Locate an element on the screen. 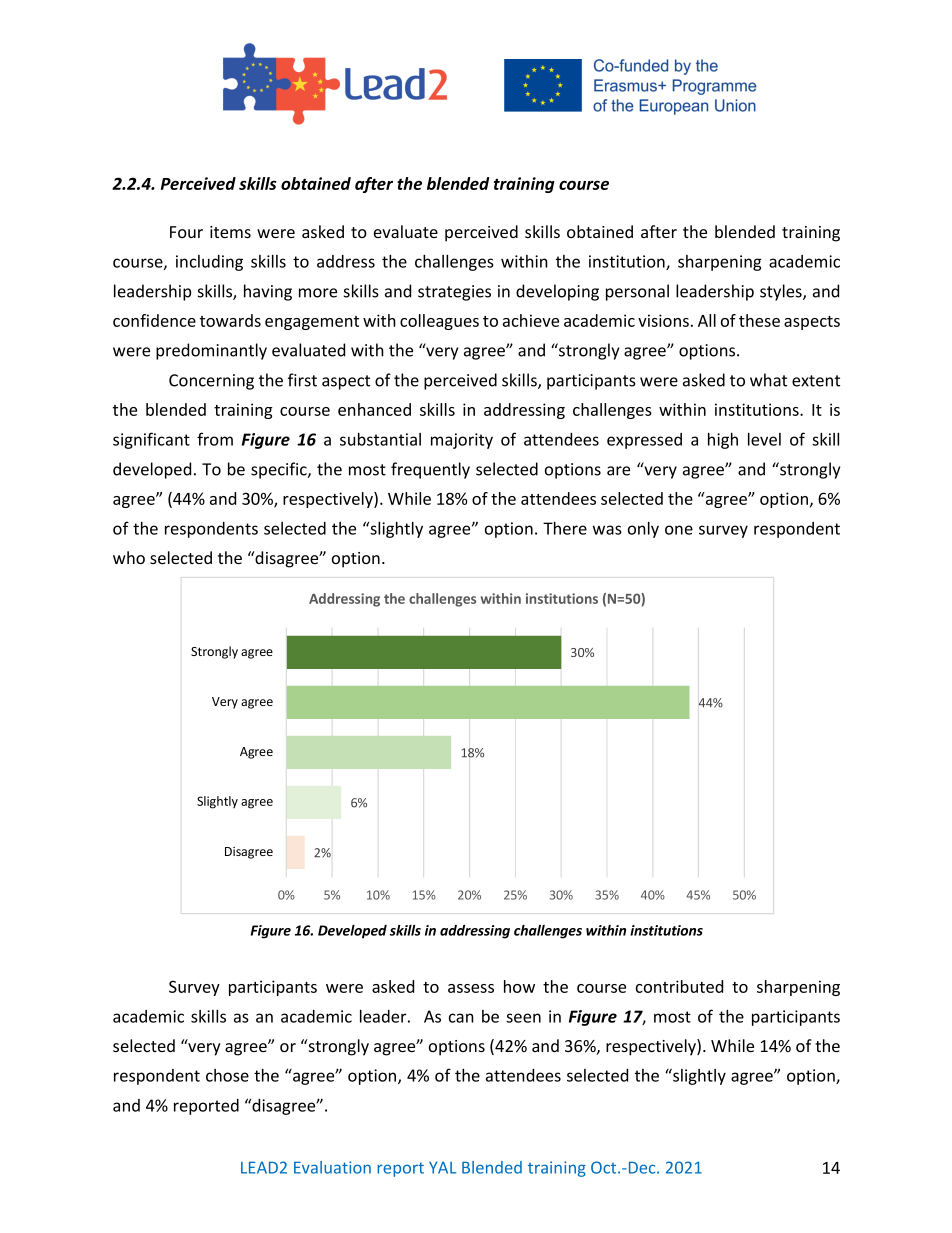 The image size is (952, 1233). YAL is located at coordinates (443, 1167).
